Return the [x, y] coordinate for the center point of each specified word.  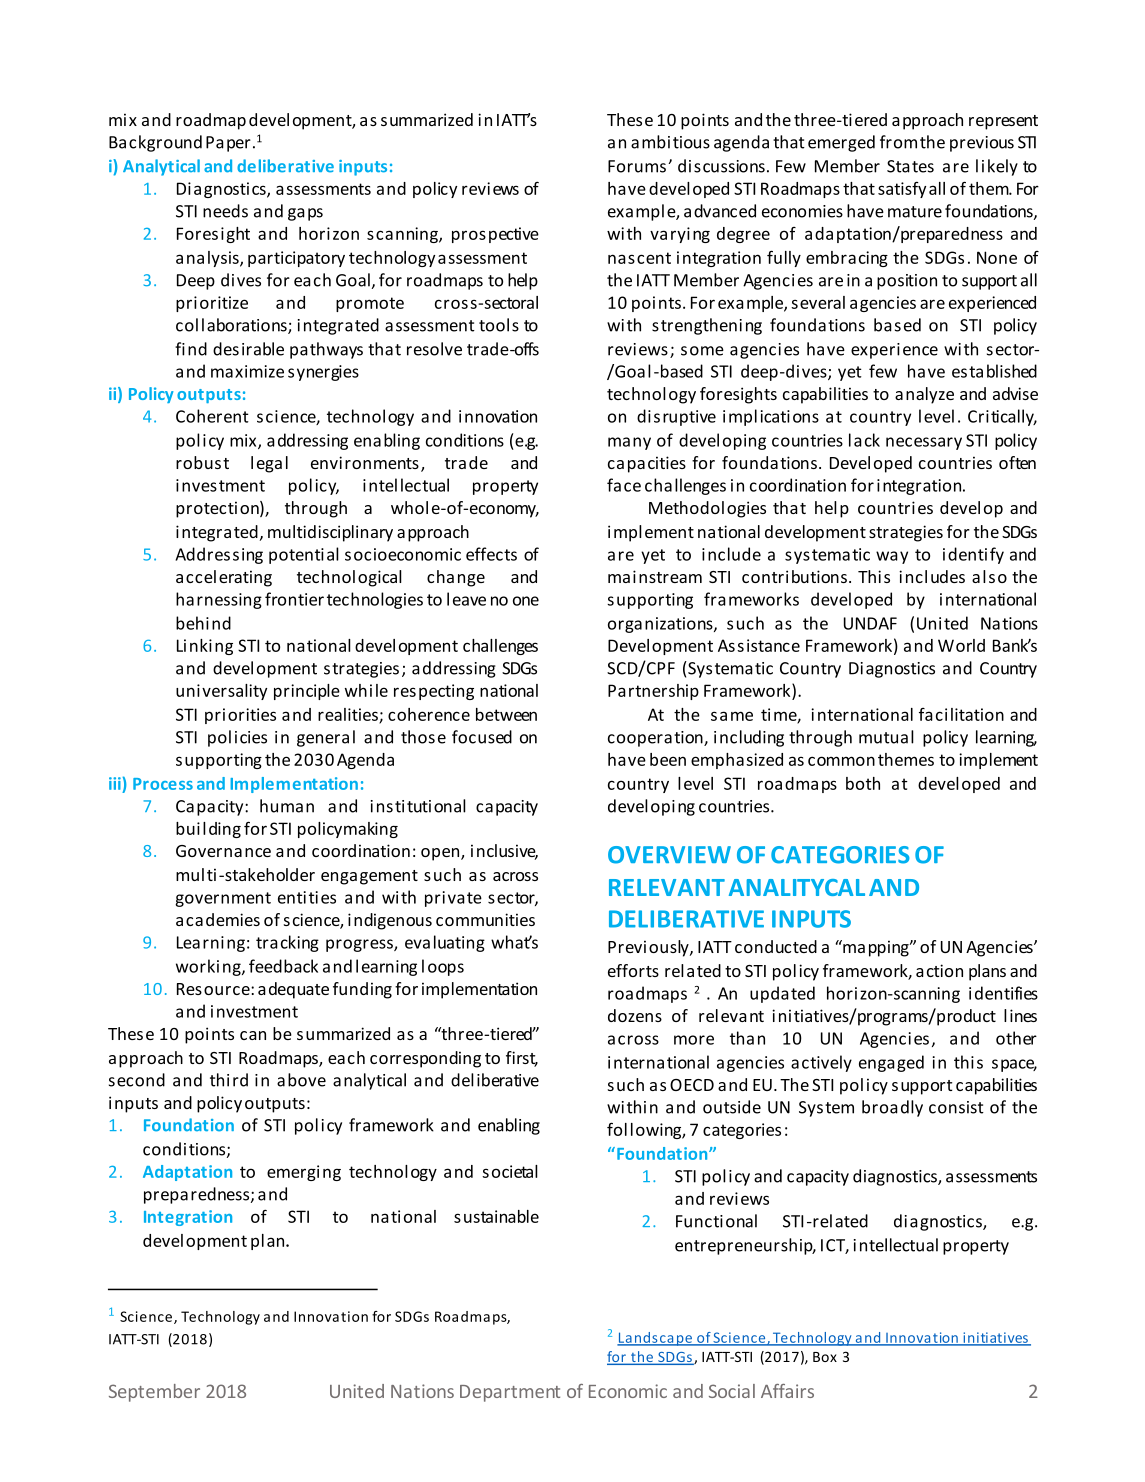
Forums [638, 166]
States [910, 166]
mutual [886, 737]
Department [510, 1393]
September [154, 1393]
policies [237, 738]
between [506, 714]
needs [225, 211]
